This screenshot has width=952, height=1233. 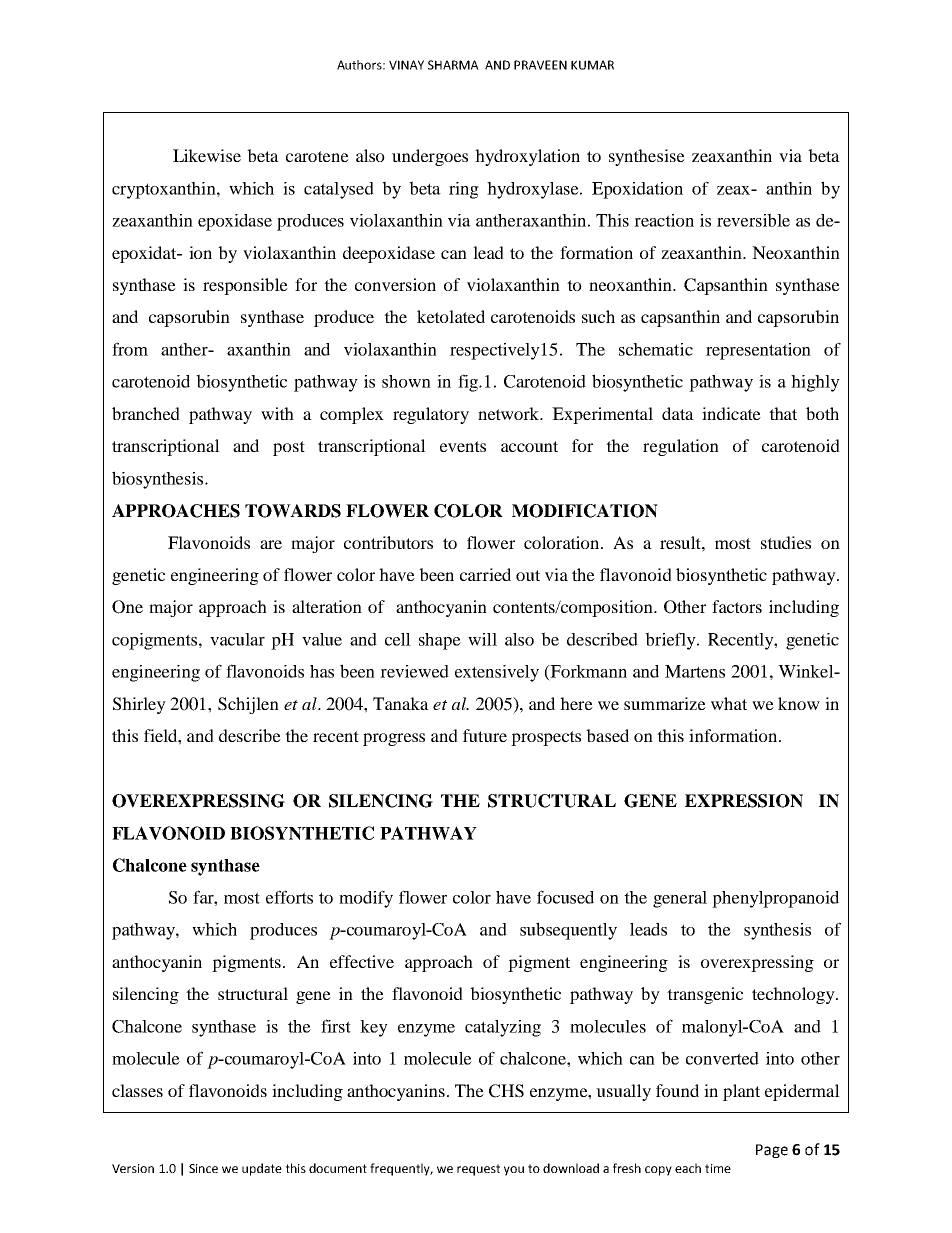 I want to click on will, so click(x=482, y=639).
